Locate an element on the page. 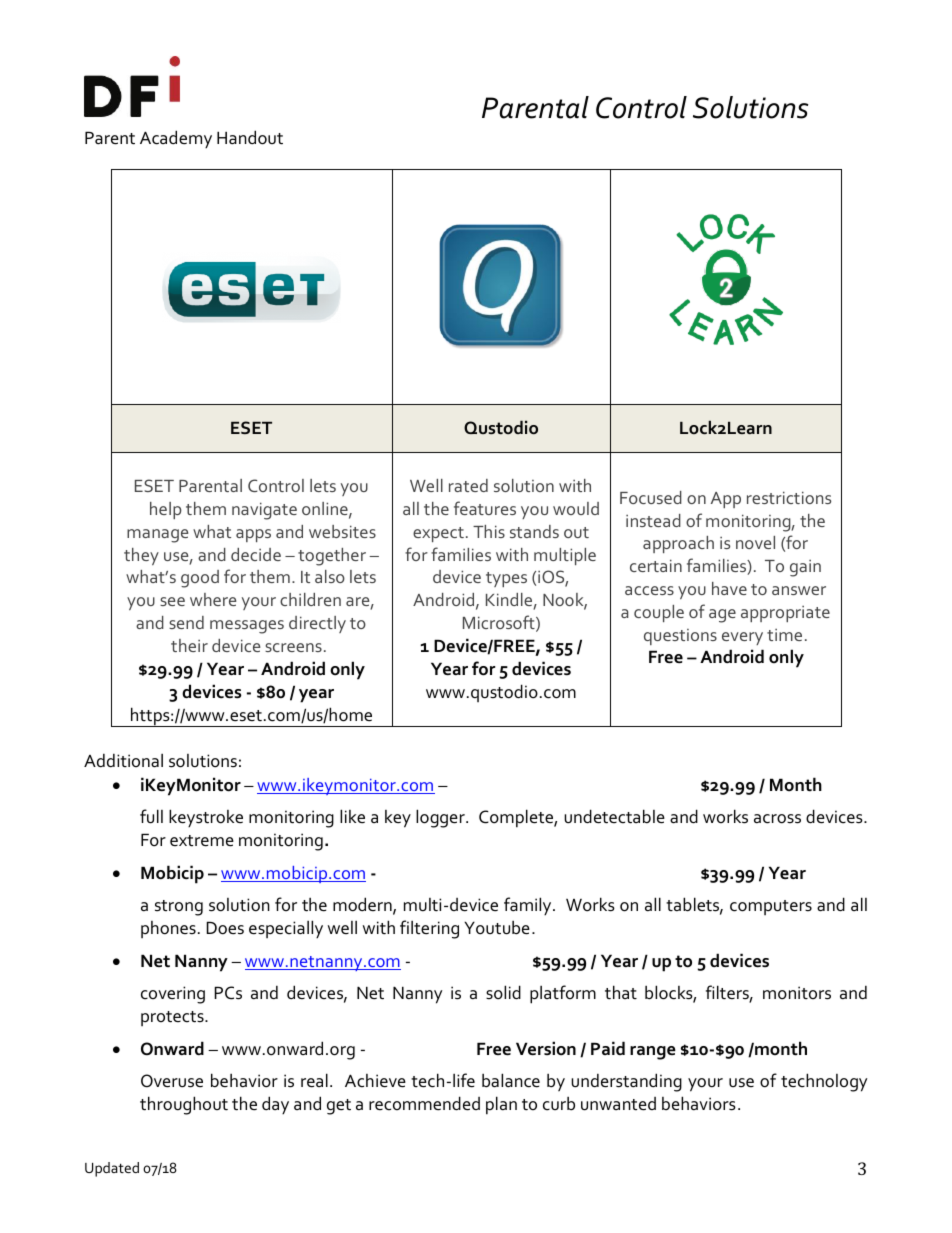 The height and width of the image is (1233, 952). recommended is located at coordinates (424, 1103).
